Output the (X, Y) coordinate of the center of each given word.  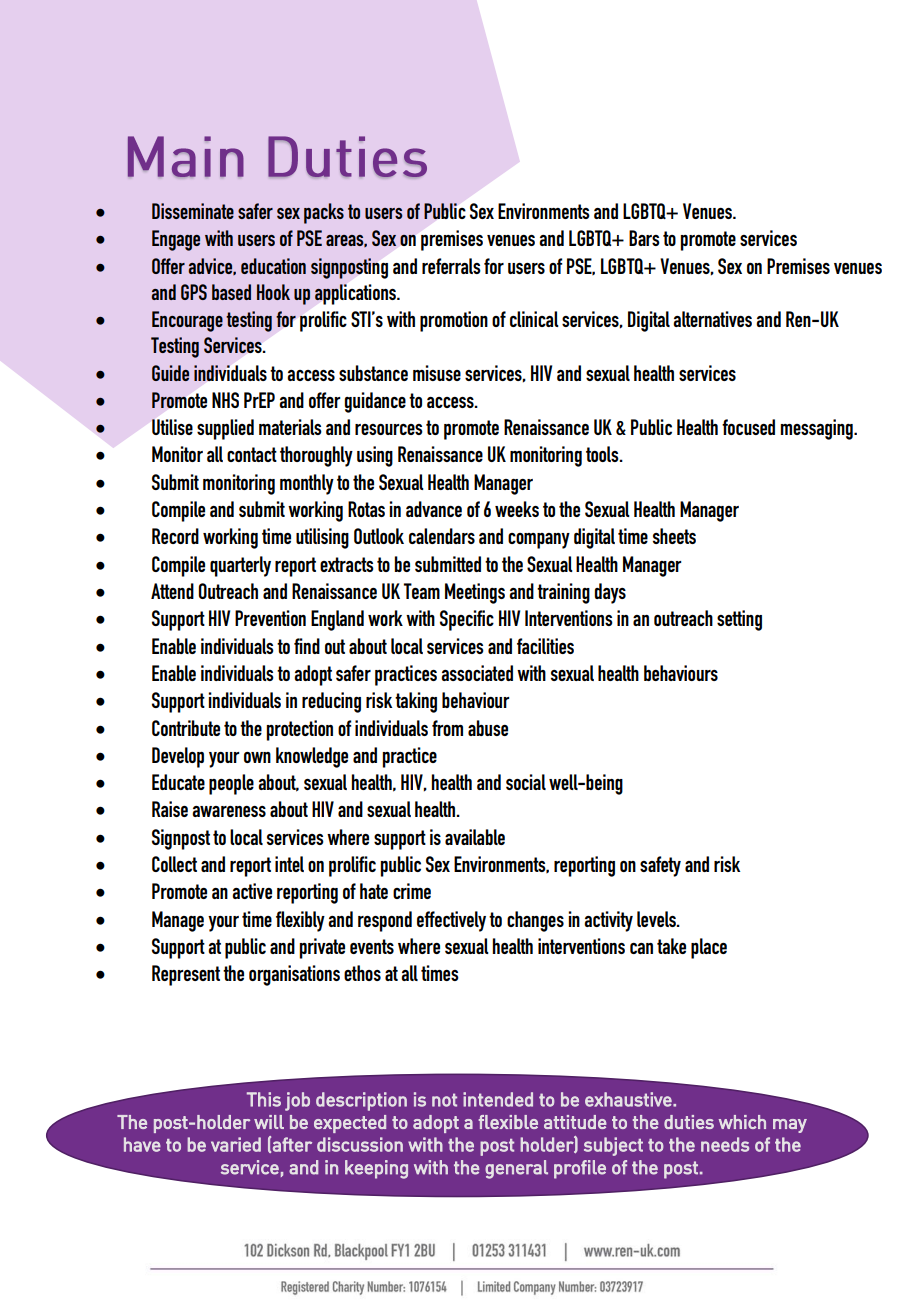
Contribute (186, 728)
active (252, 891)
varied (236, 1144)
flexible (508, 1122)
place (709, 948)
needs (725, 1144)
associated (477, 673)
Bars (644, 238)
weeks (517, 509)
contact (252, 454)
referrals (451, 266)
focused (748, 427)
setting (739, 620)
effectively (451, 921)
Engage (176, 240)
